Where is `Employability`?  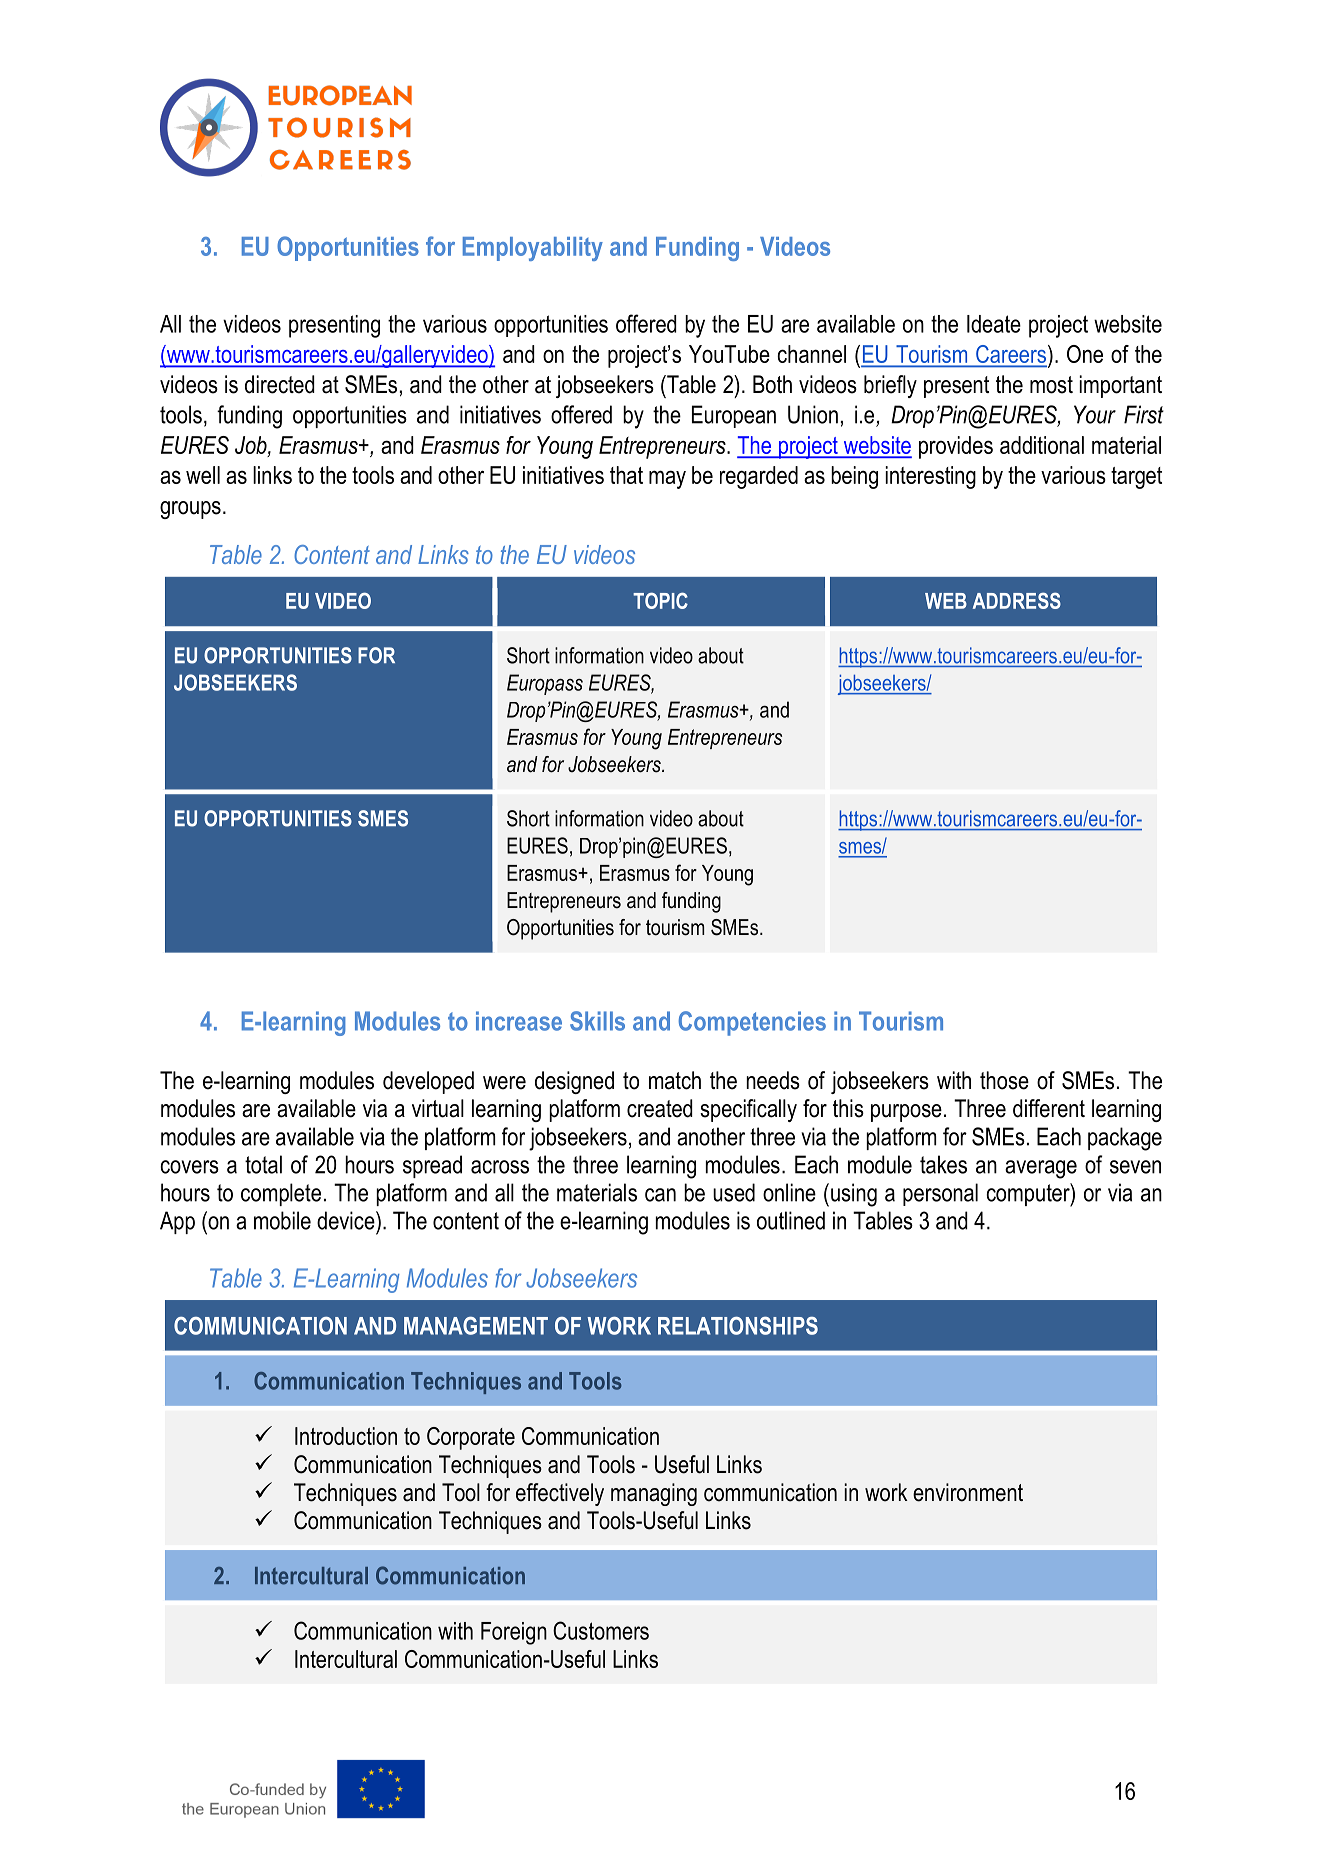 Employability is located at coordinates (533, 249).
